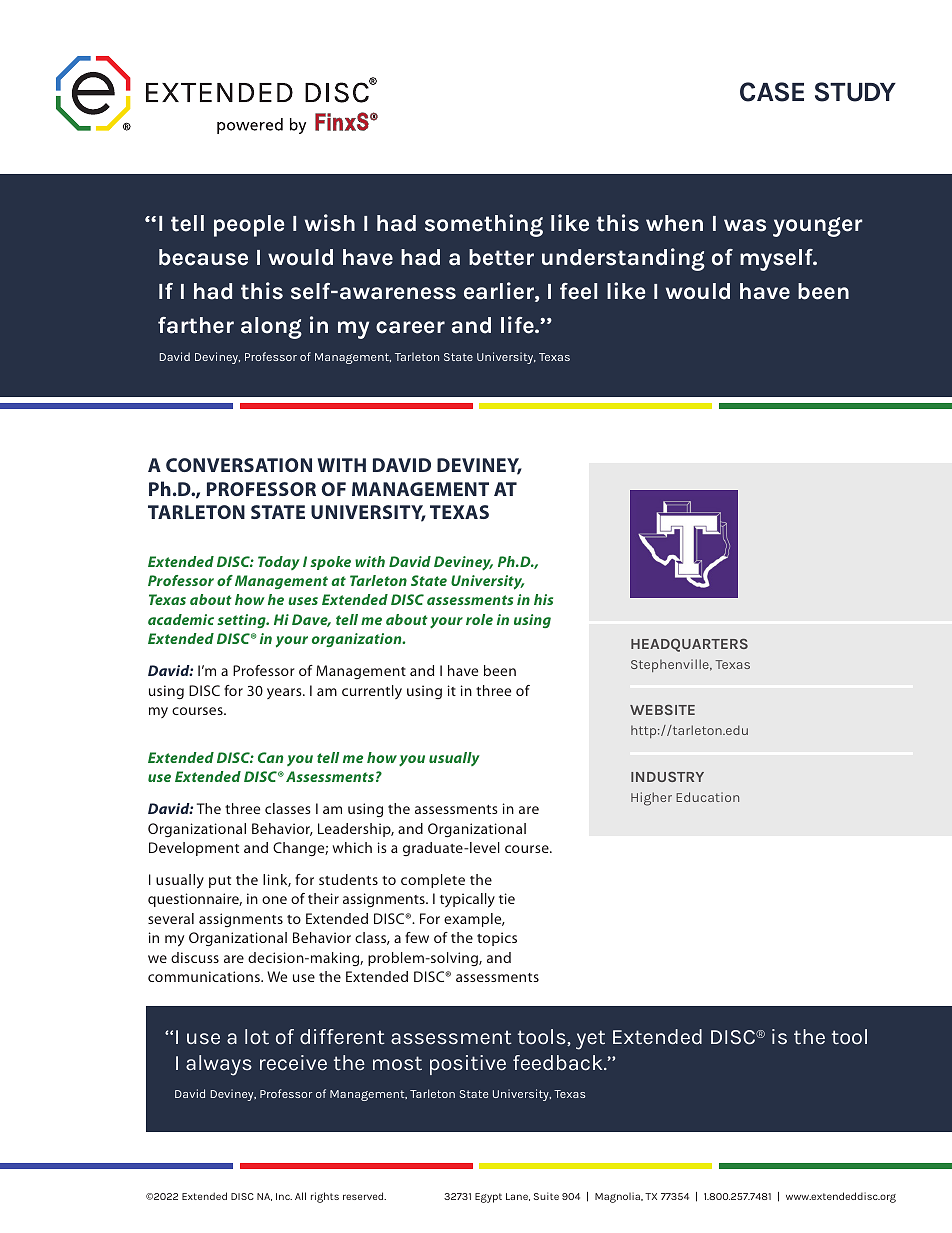 This screenshot has height=1233, width=952. I want to click on Egypt, so click(488, 1198).
